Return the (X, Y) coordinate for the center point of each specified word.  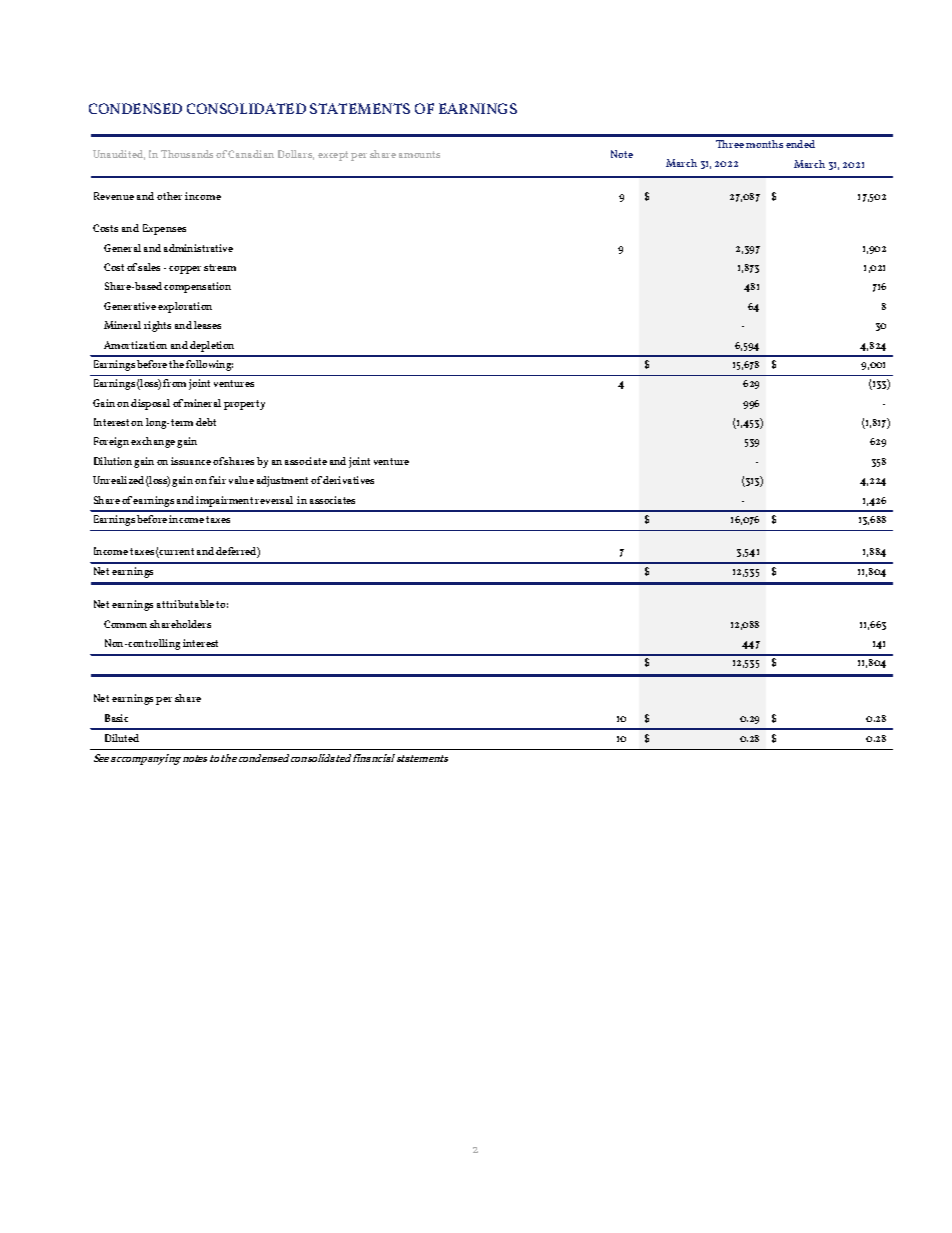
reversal (274, 500)
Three (730, 144)
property (244, 405)
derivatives (348, 480)
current (176, 553)
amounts (419, 154)
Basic (116, 718)
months (764, 144)
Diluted (122, 738)
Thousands (187, 154)
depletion (212, 346)
